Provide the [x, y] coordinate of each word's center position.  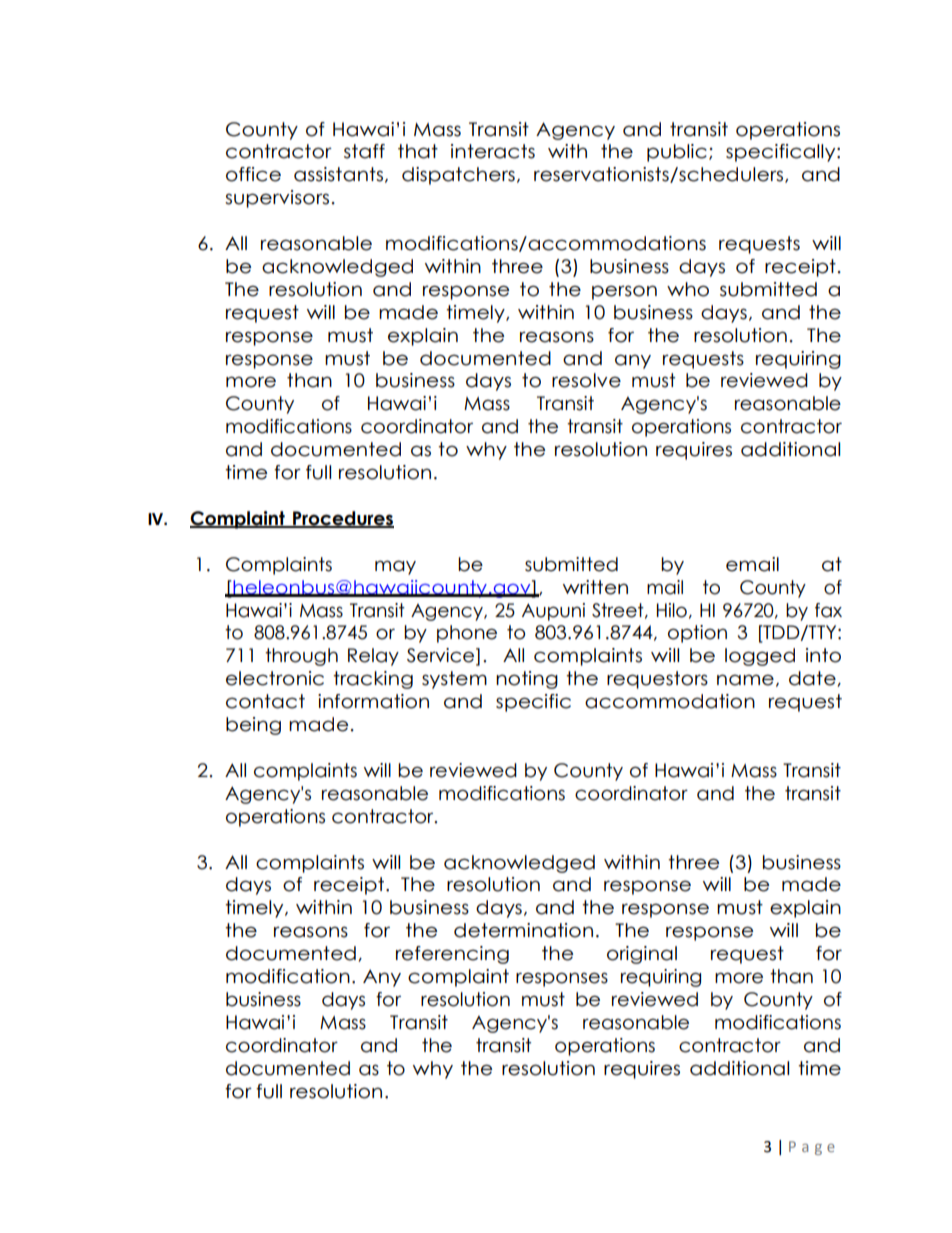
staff [364, 151]
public [677, 153]
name [745, 680]
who [688, 289]
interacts [493, 151]
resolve [586, 380]
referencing [452, 955]
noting [527, 680]
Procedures [342, 519]
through [301, 657]
